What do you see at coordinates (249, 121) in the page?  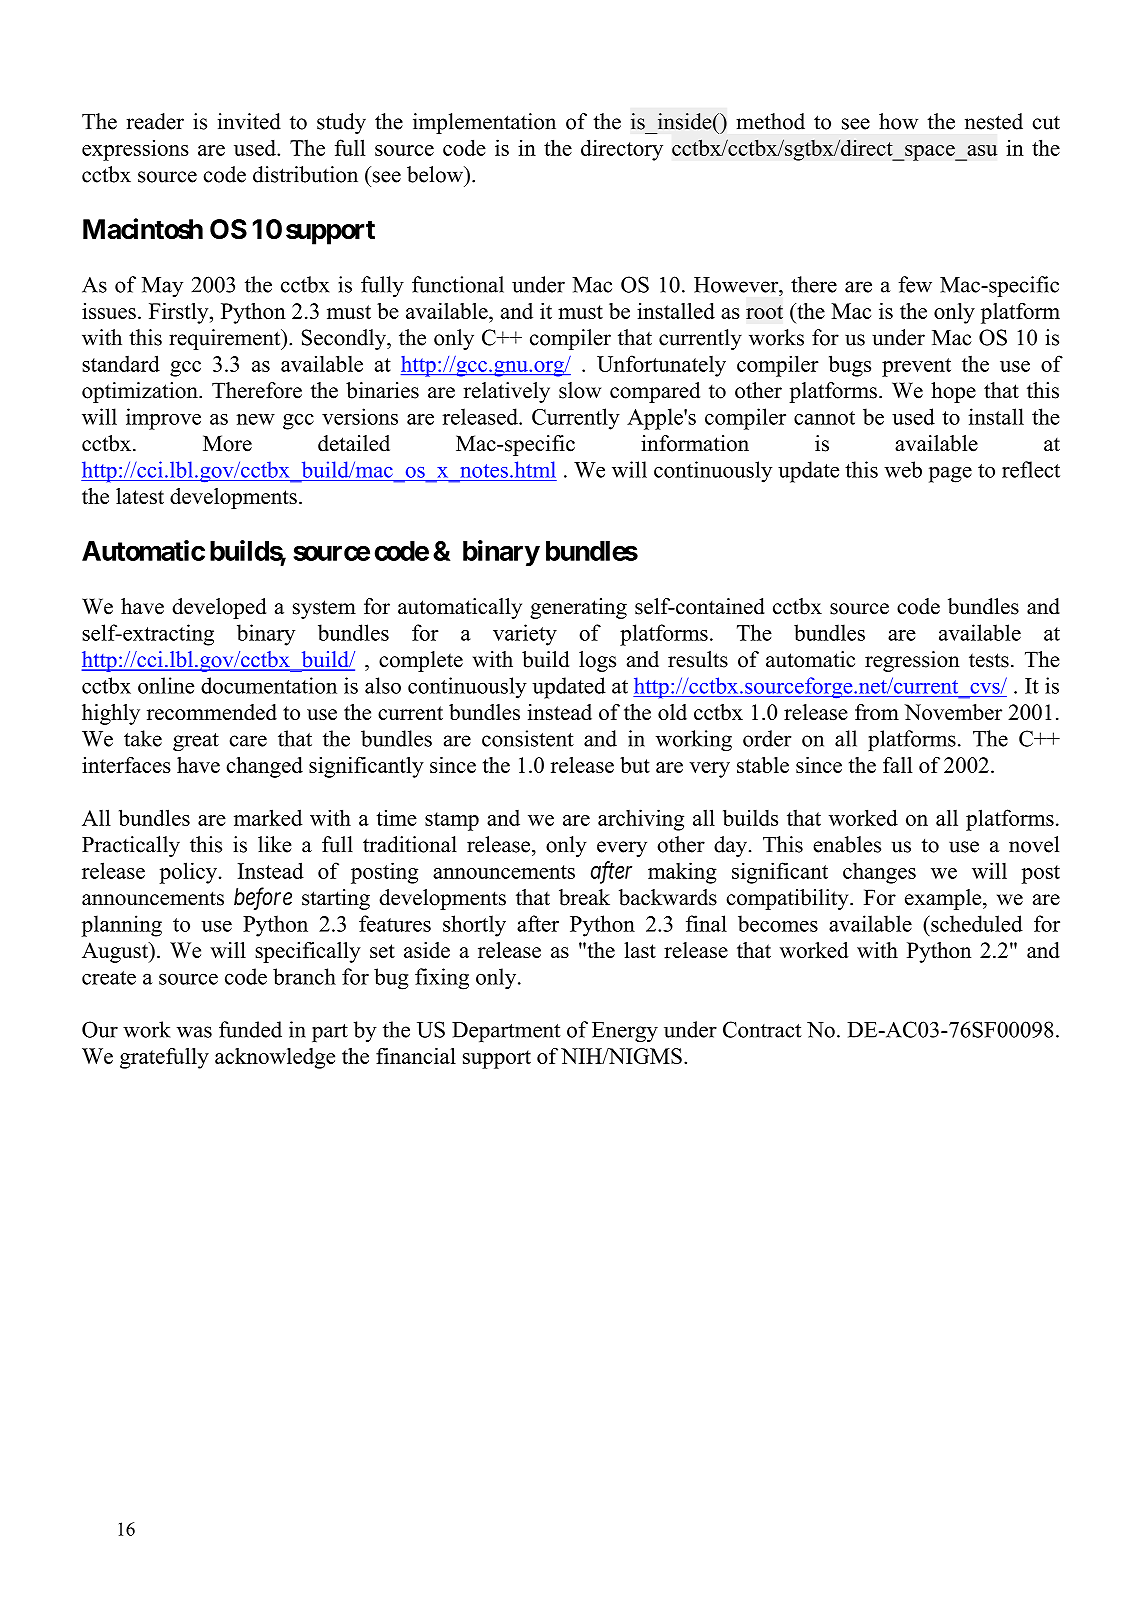 I see `invited` at bounding box center [249, 121].
